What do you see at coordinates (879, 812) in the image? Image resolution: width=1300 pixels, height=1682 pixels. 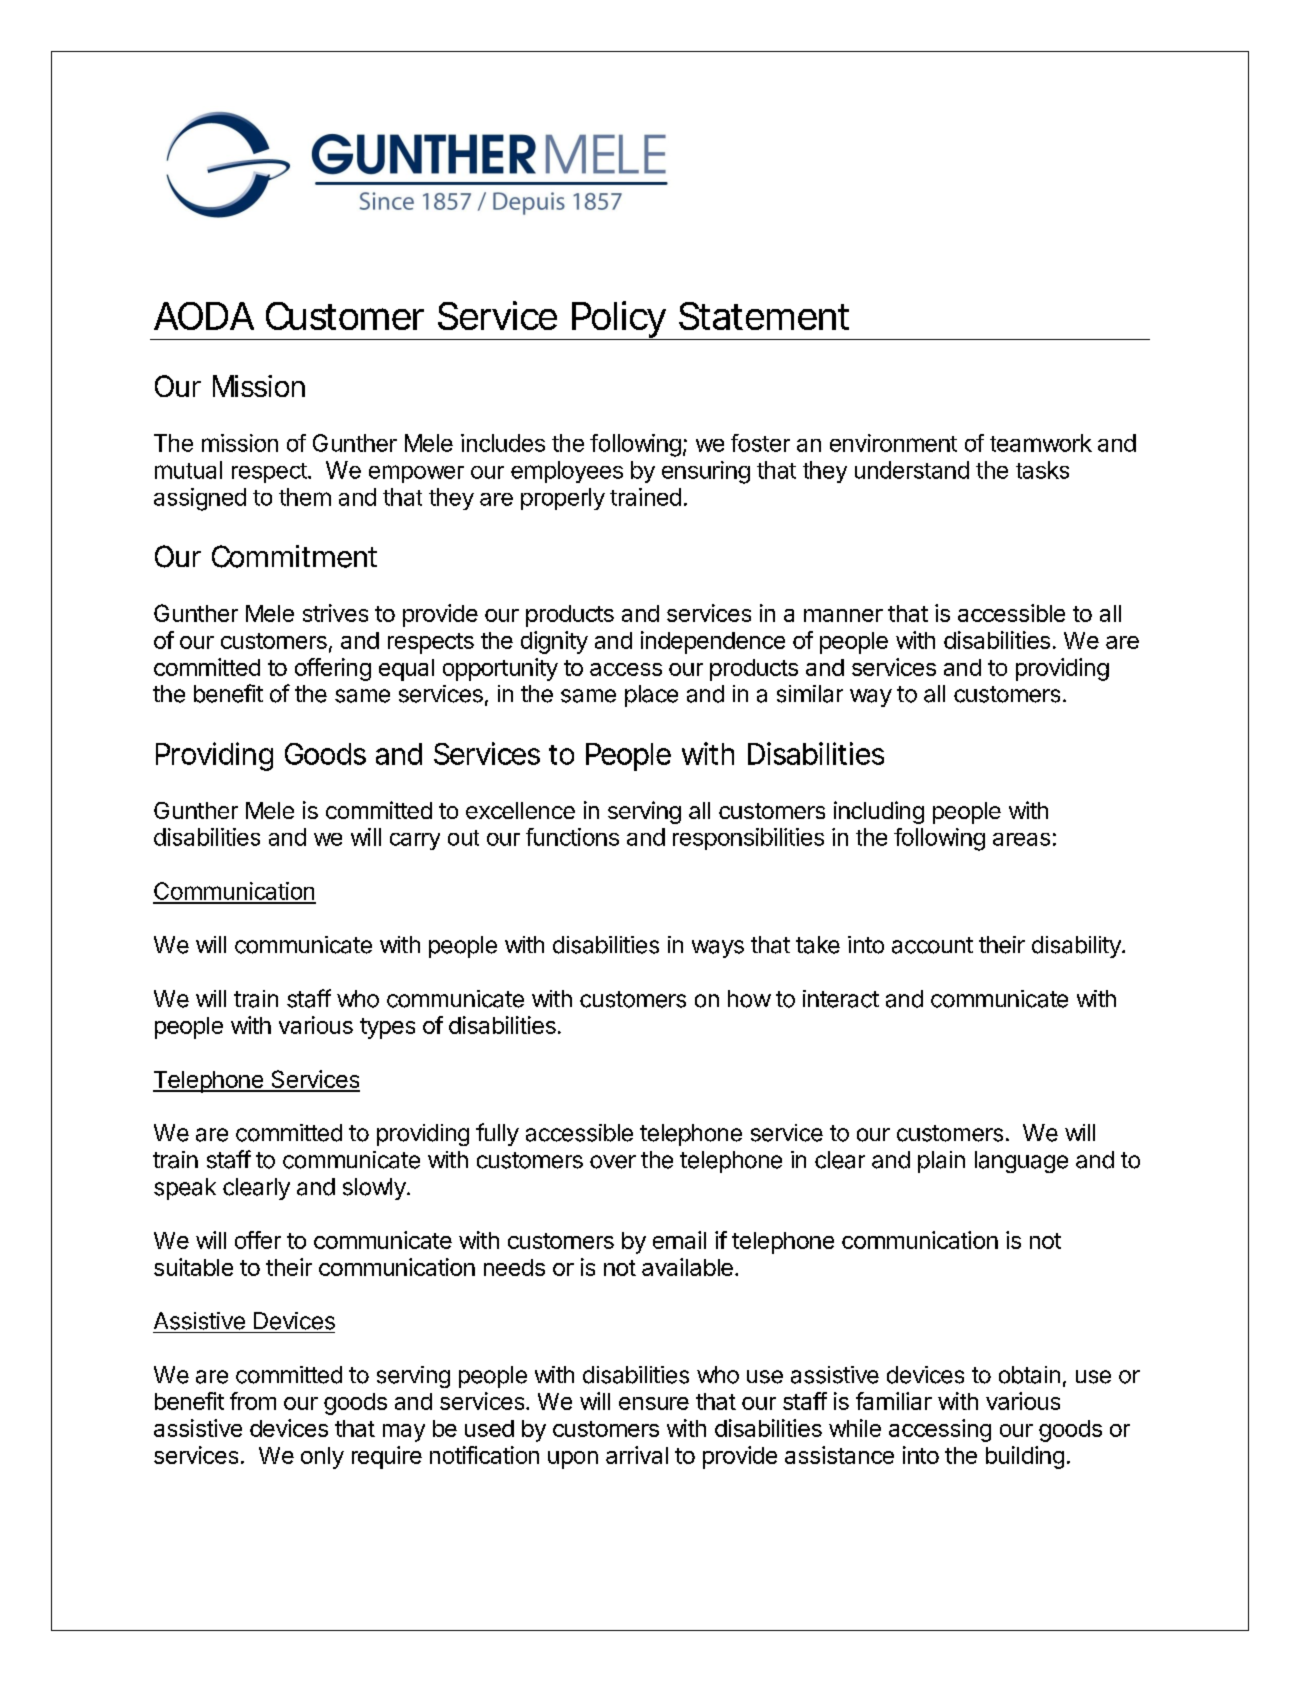 I see `including` at bounding box center [879, 812].
